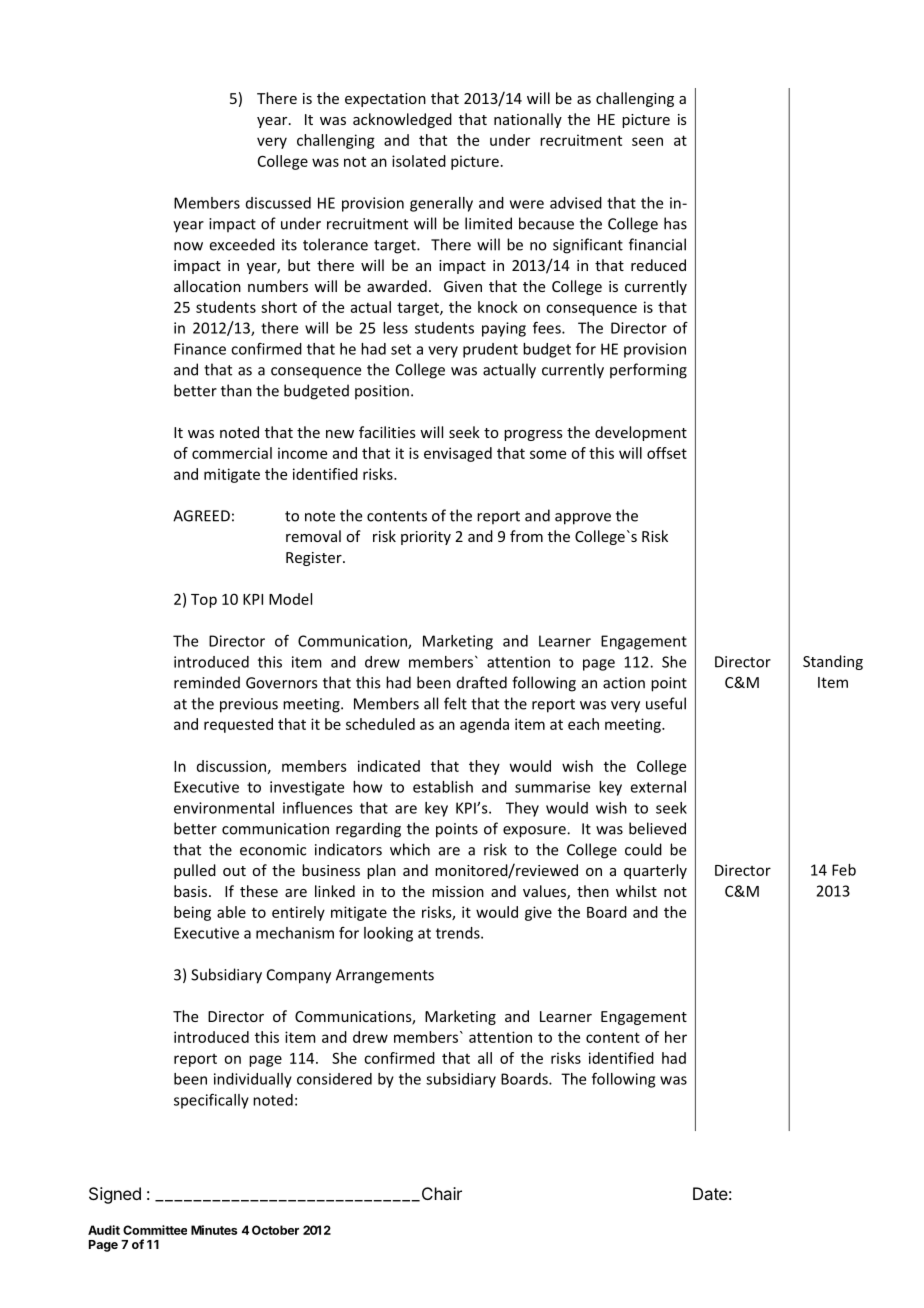 The width and height of the image is (924, 1308). I want to click on offset, so click(667, 453).
